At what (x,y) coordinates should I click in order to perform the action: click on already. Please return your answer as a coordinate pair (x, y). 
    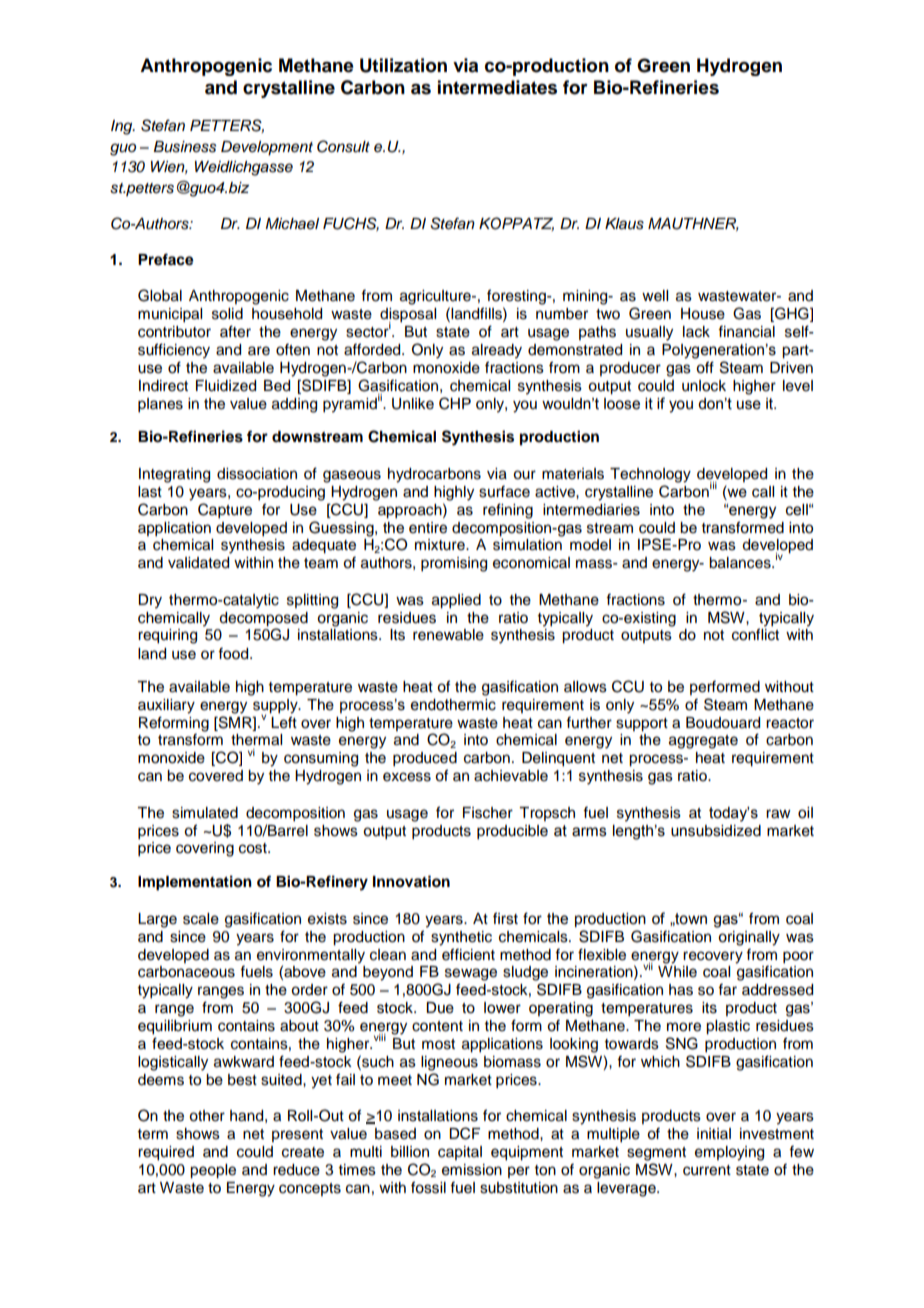
    Looking at the image, I should click on (497, 351).
